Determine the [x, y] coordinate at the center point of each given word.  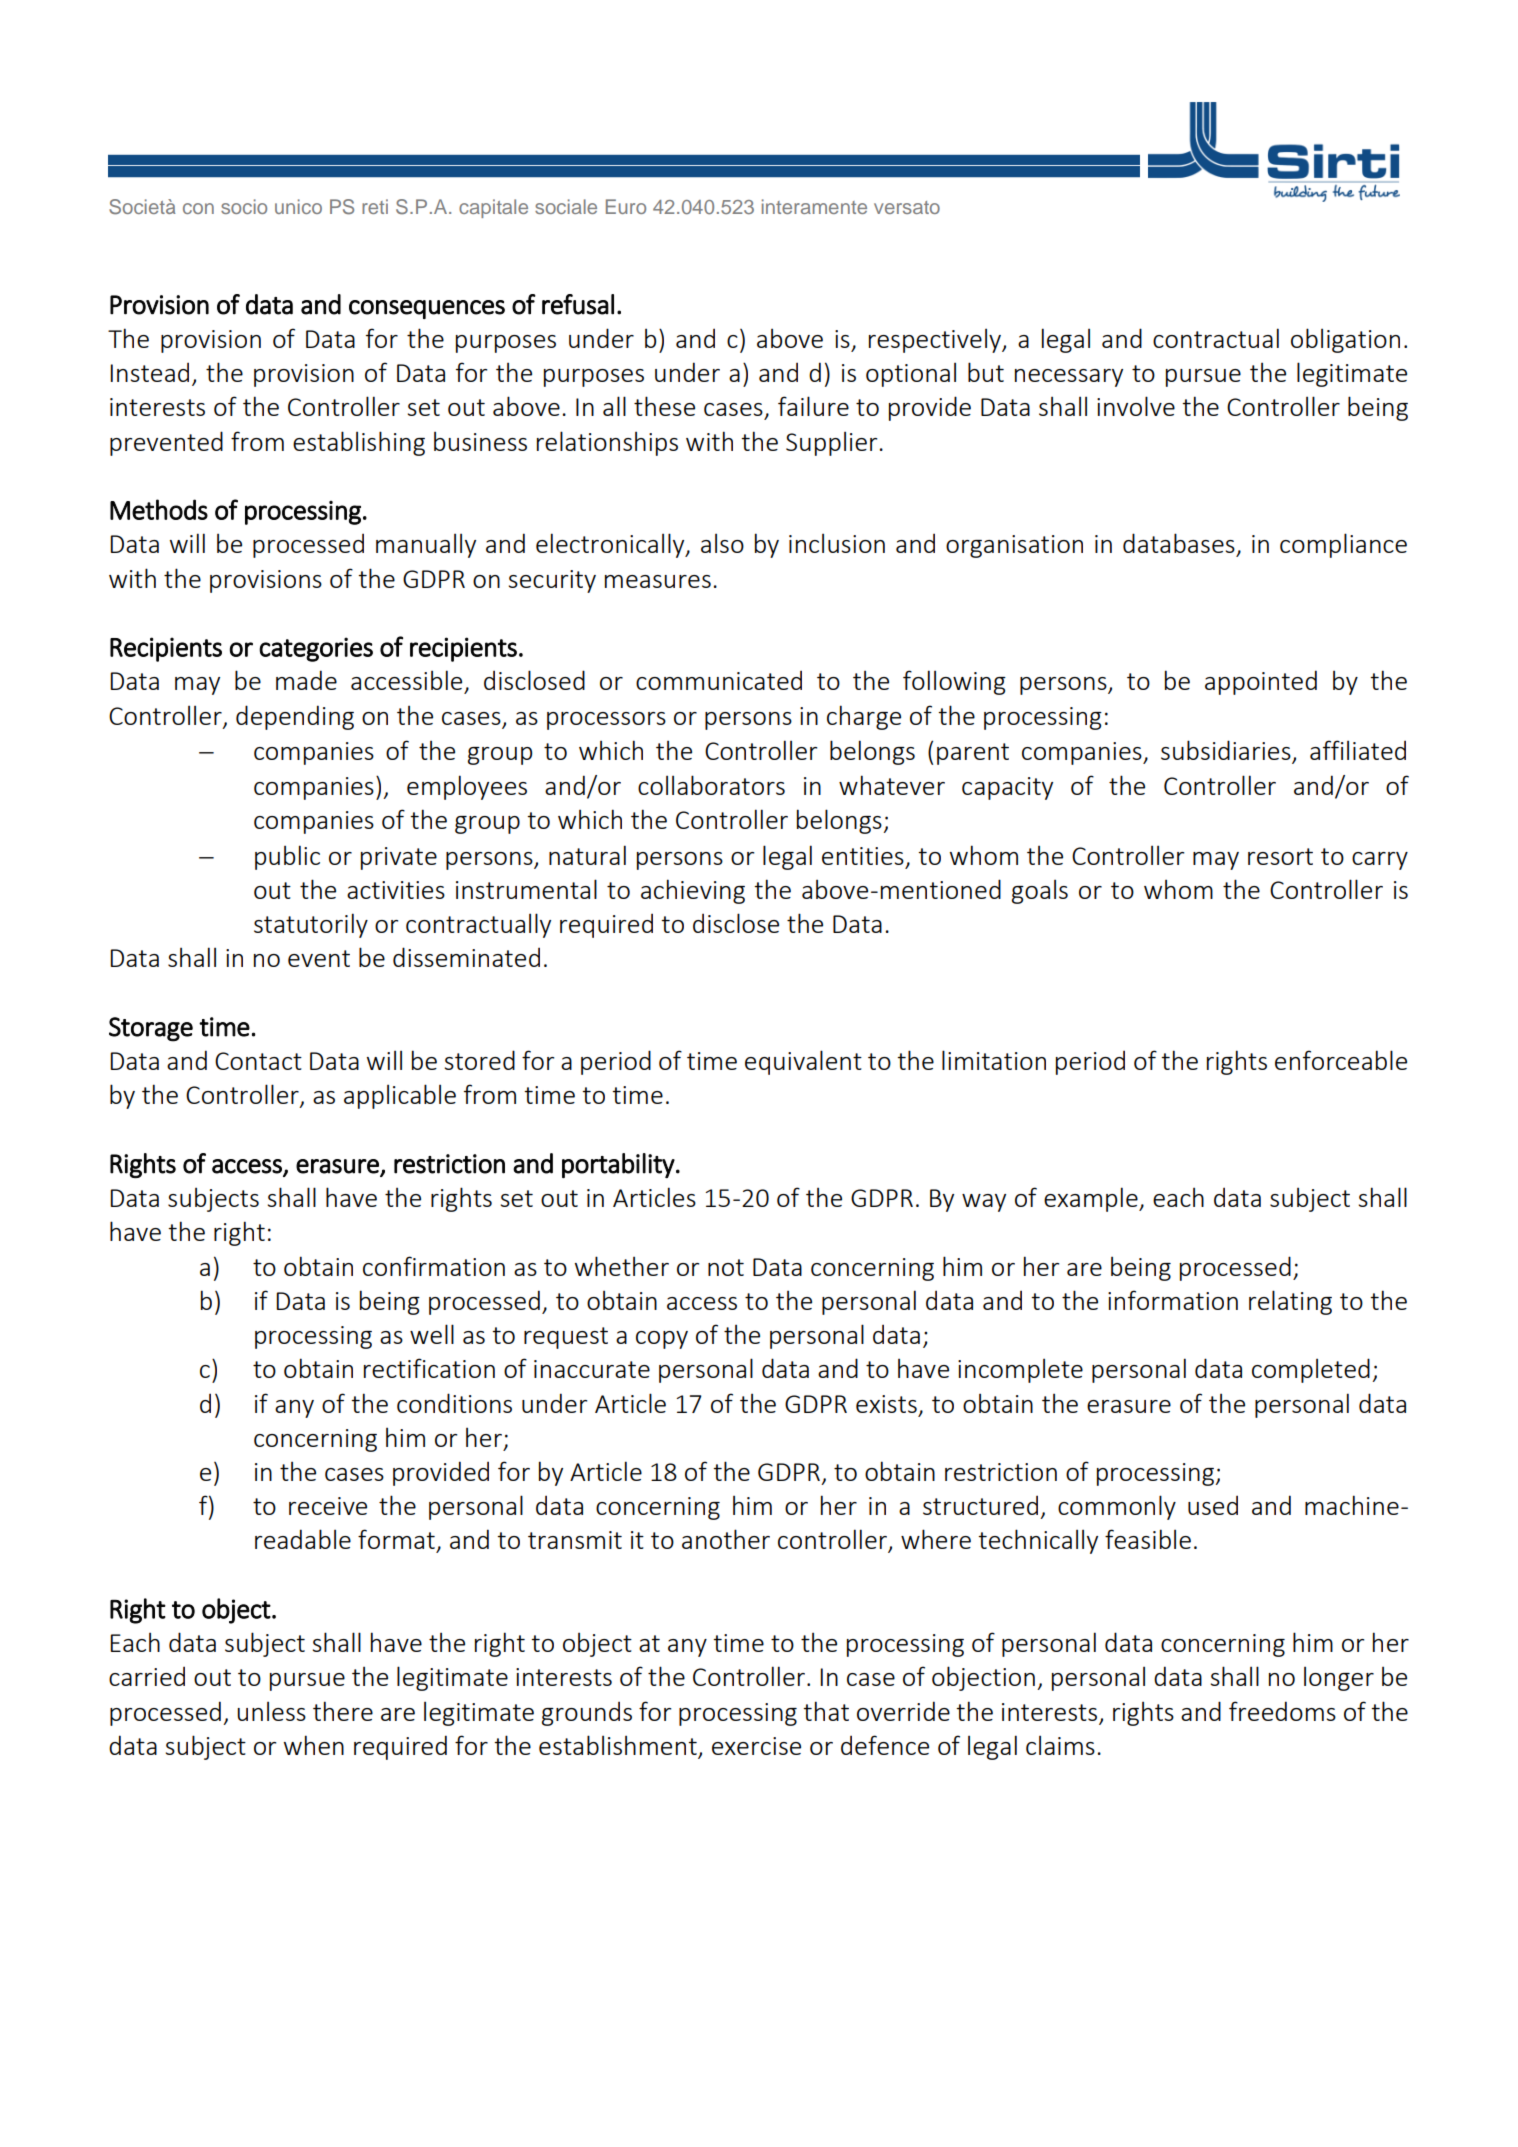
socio [244, 206]
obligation [1345, 340]
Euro [626, 206]
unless [271, 1711]
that [826, 1711]
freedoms [1282, 1711]
